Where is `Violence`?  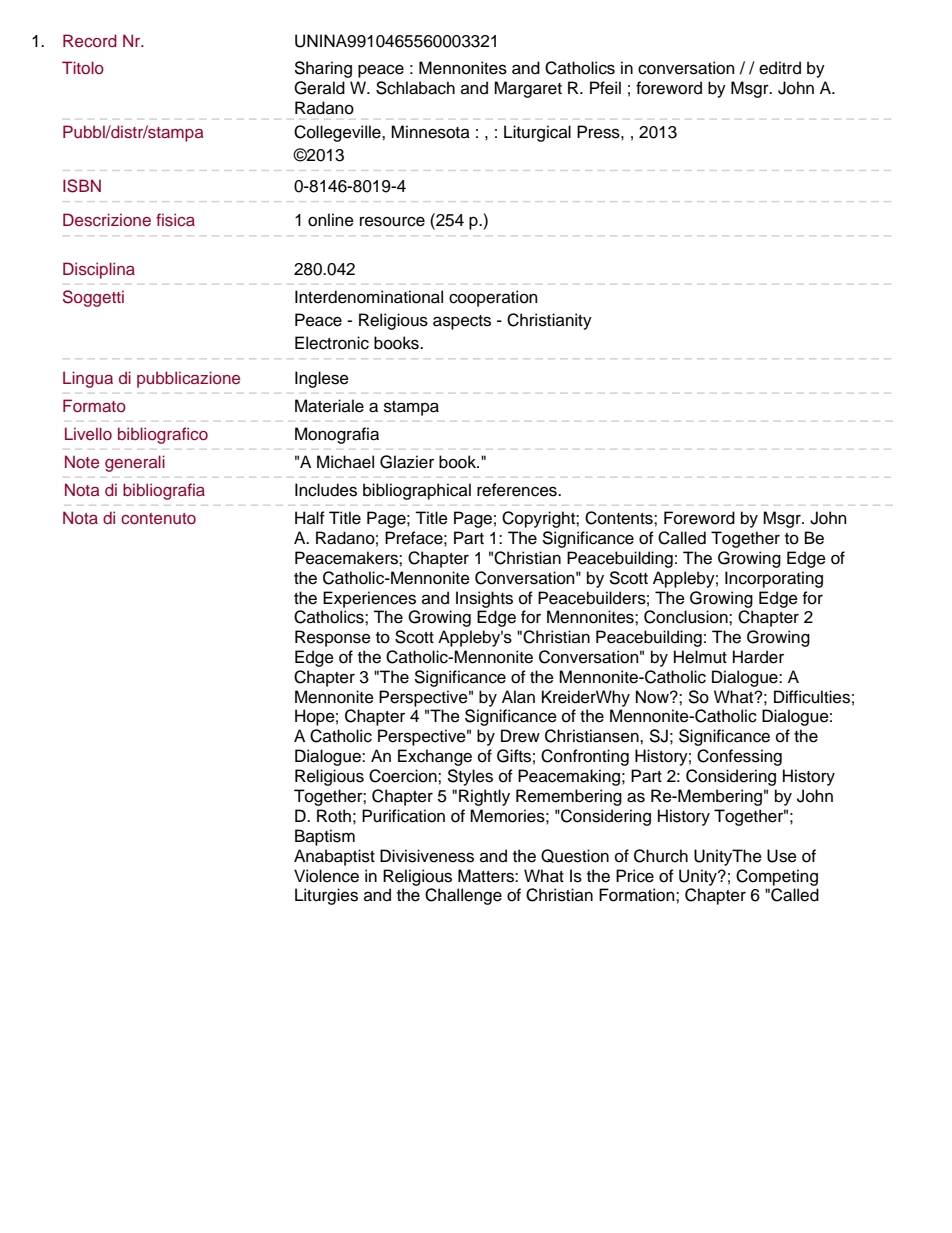
Violence is located at coordinates (326, 876).
